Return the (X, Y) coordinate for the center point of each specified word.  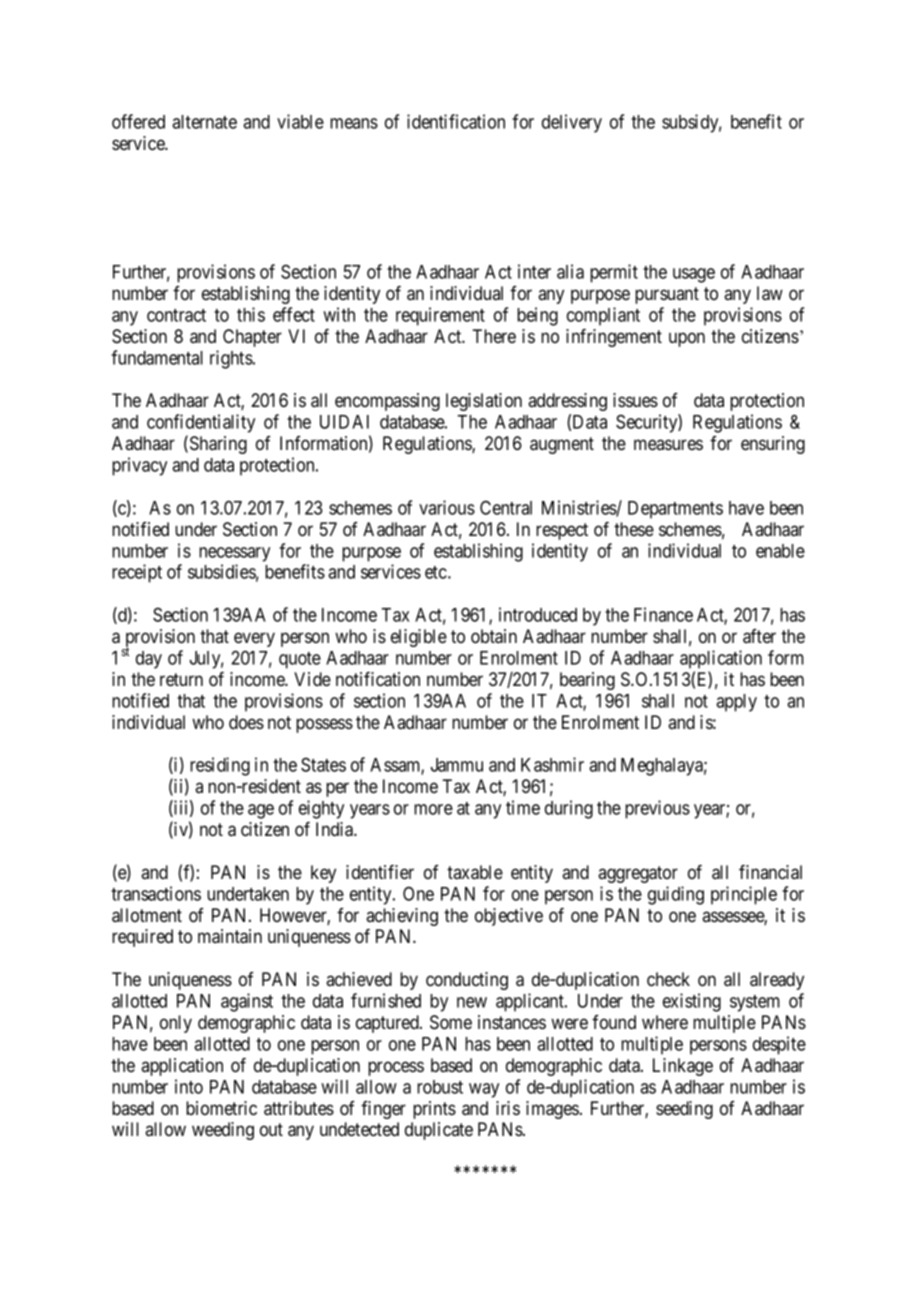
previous (657, 809)
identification (456, 121)
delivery (572, 123)
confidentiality (201, 423)
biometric (221, 1108)
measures (668, 444)
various (447, 507)
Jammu (457, 765)
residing (220, 766)
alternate (204, 122)
